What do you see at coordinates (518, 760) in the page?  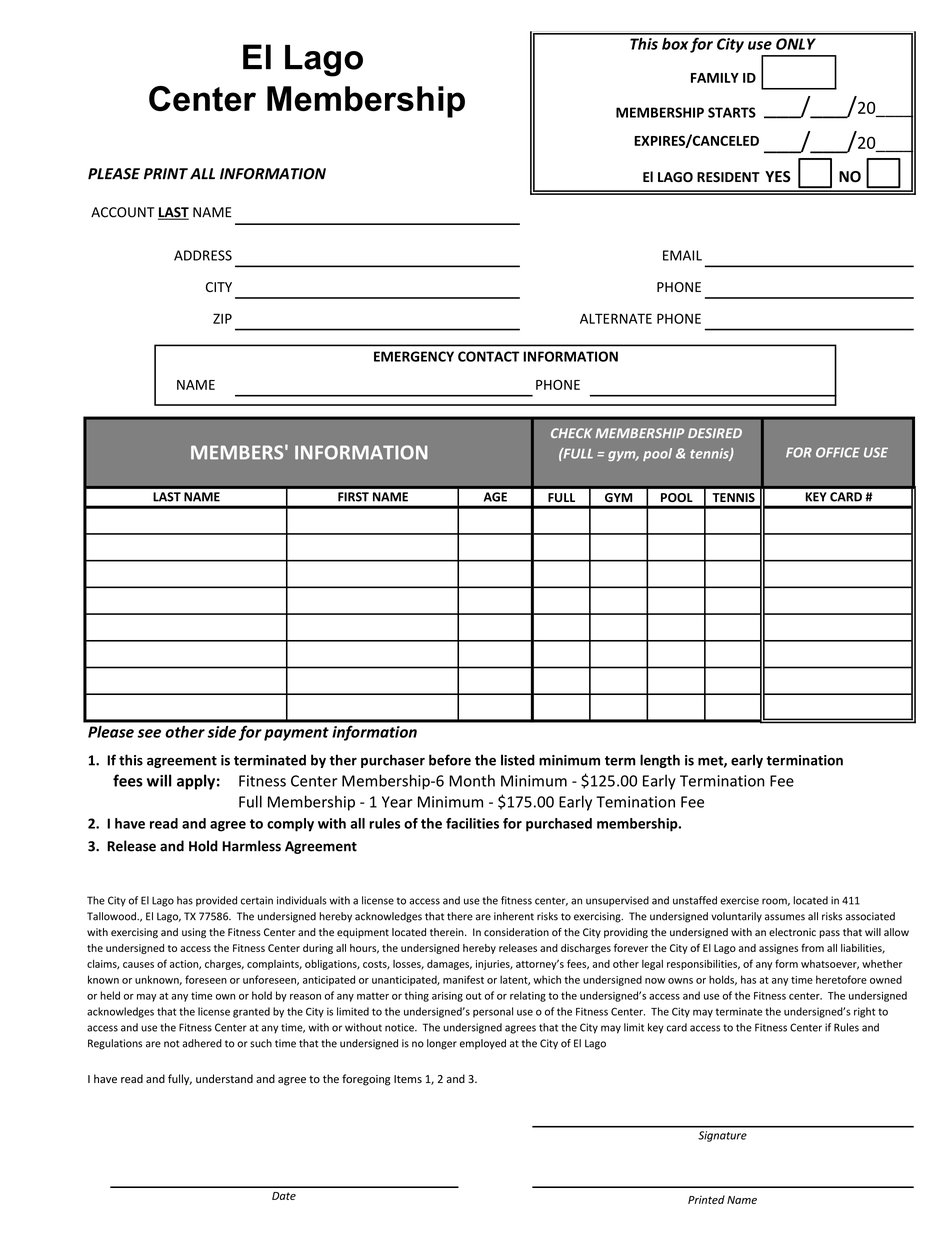 I see `listed` at bounding box center [518, 760].
